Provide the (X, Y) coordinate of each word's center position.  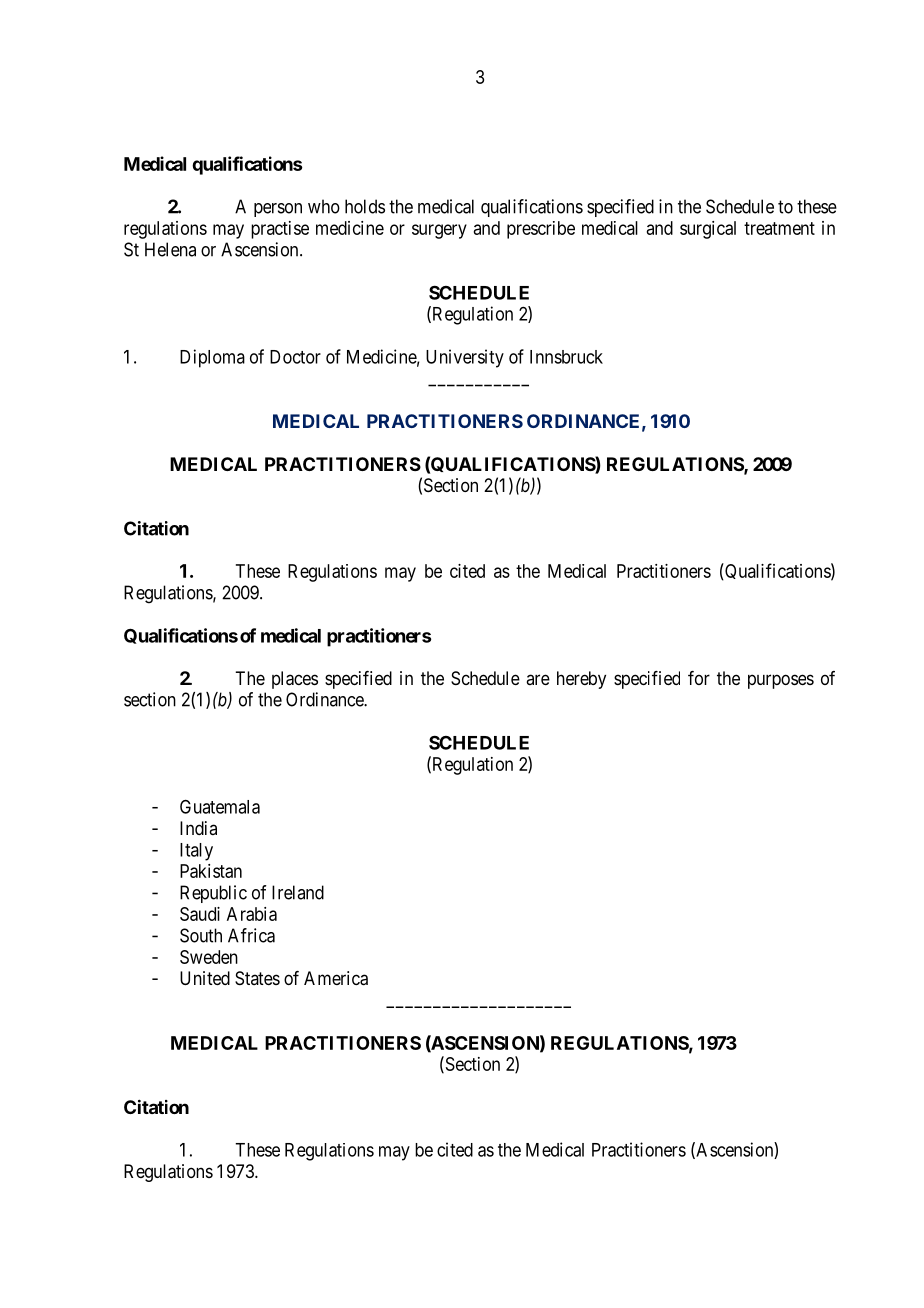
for (699, 678)
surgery (439, 231)
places (295, 680)
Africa (251, 935)
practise (280, 230)
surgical (708, 230)
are (538, 679)
